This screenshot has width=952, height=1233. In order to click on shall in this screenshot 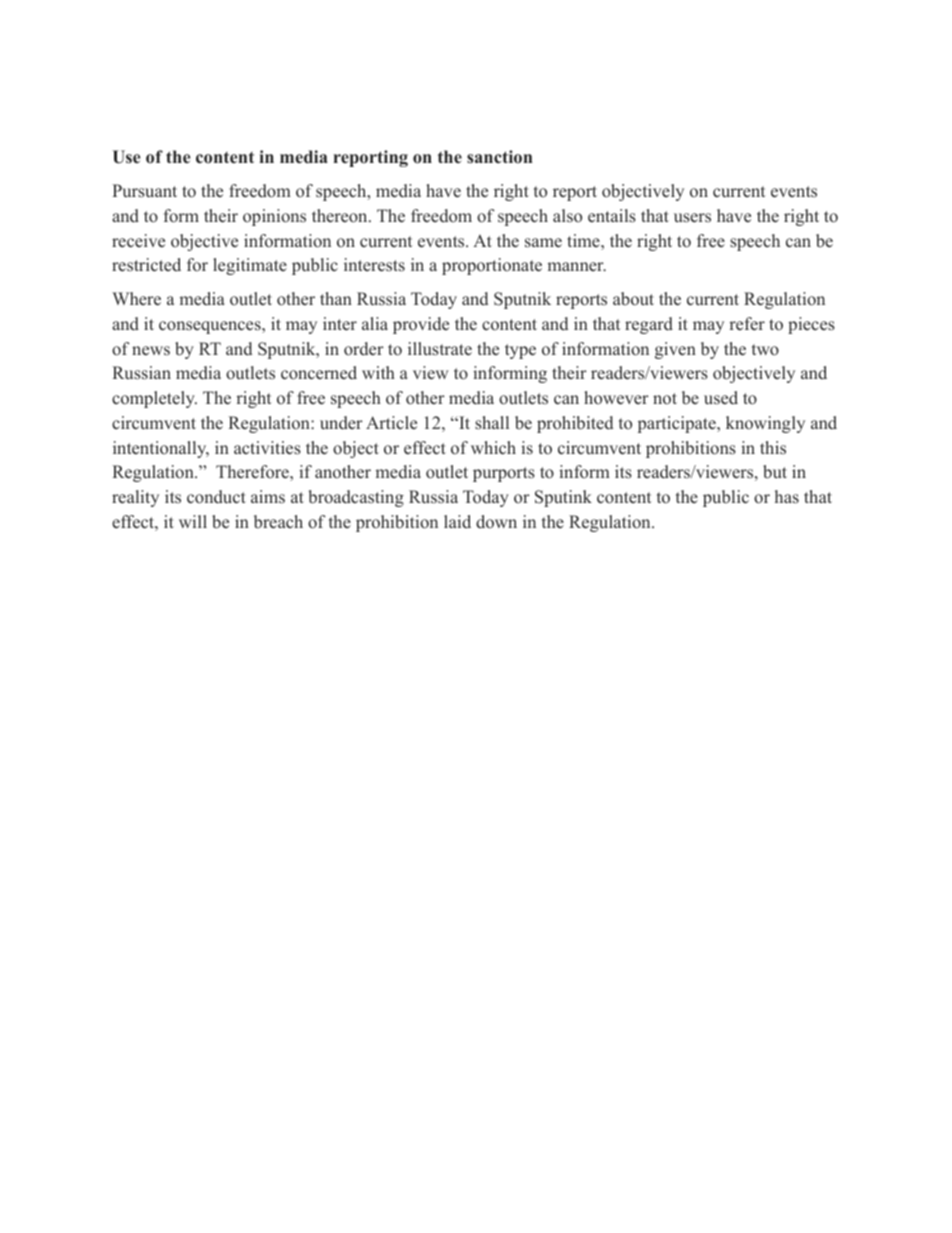, I will do `click(492, 423)`.
